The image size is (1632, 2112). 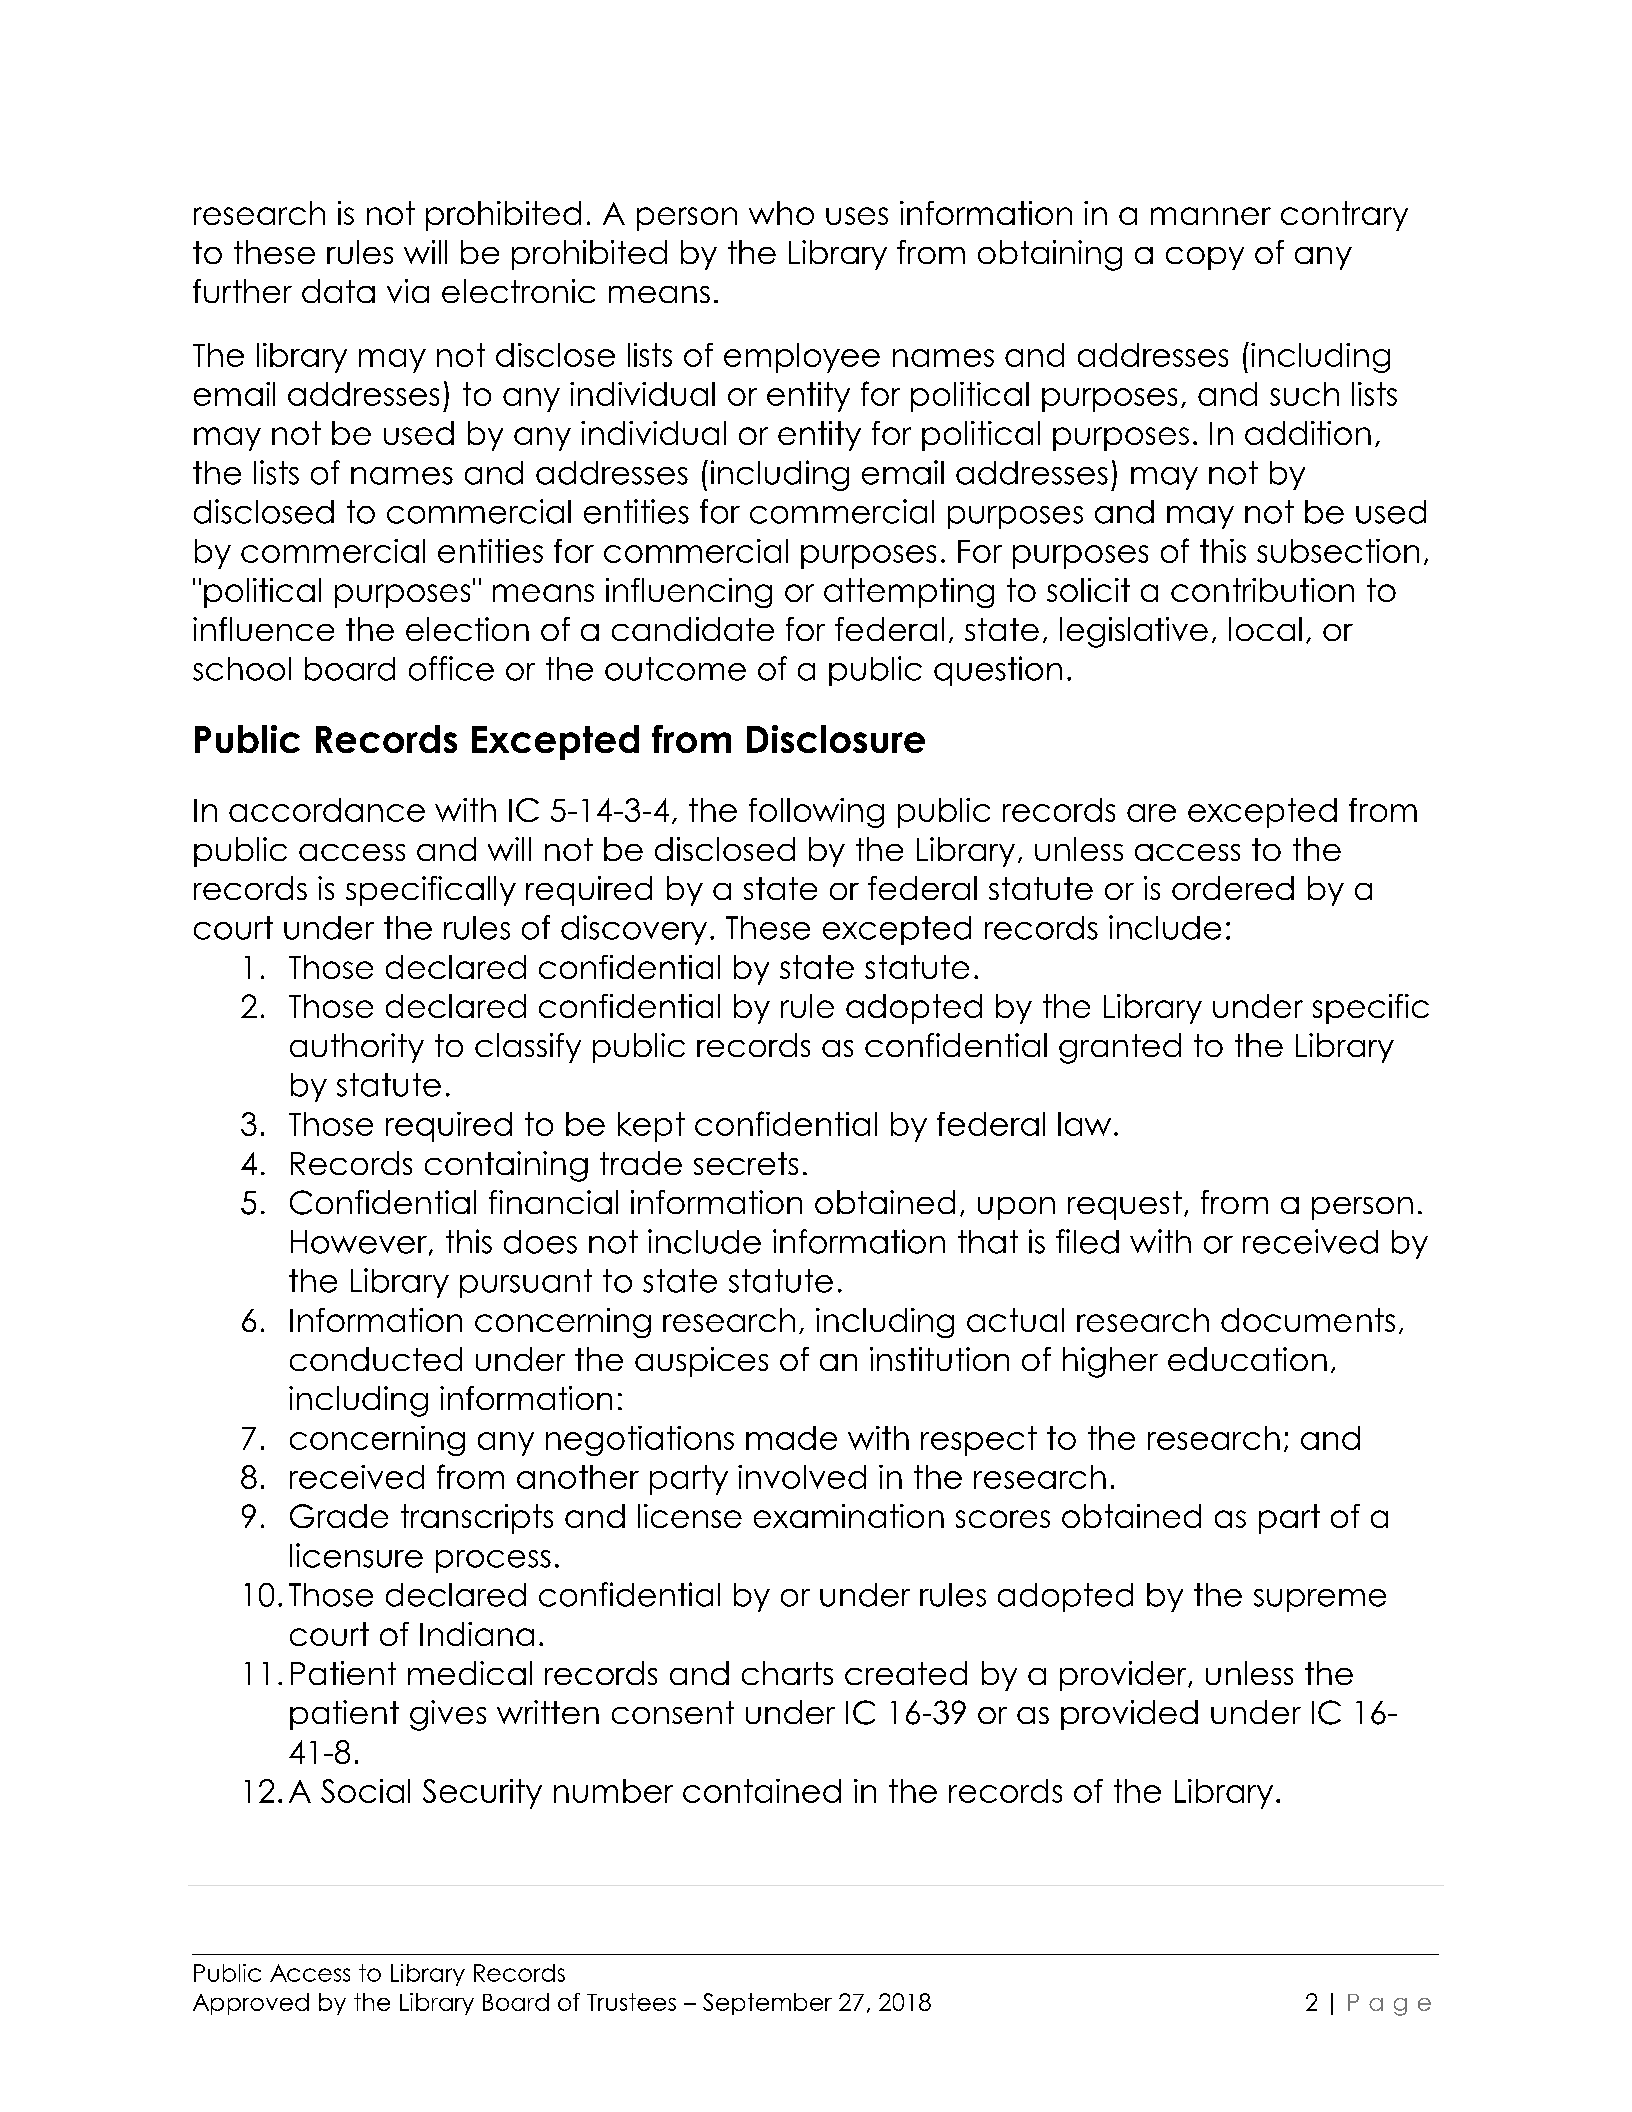 I want to click on provided, so click(x=1129, y=1715).
